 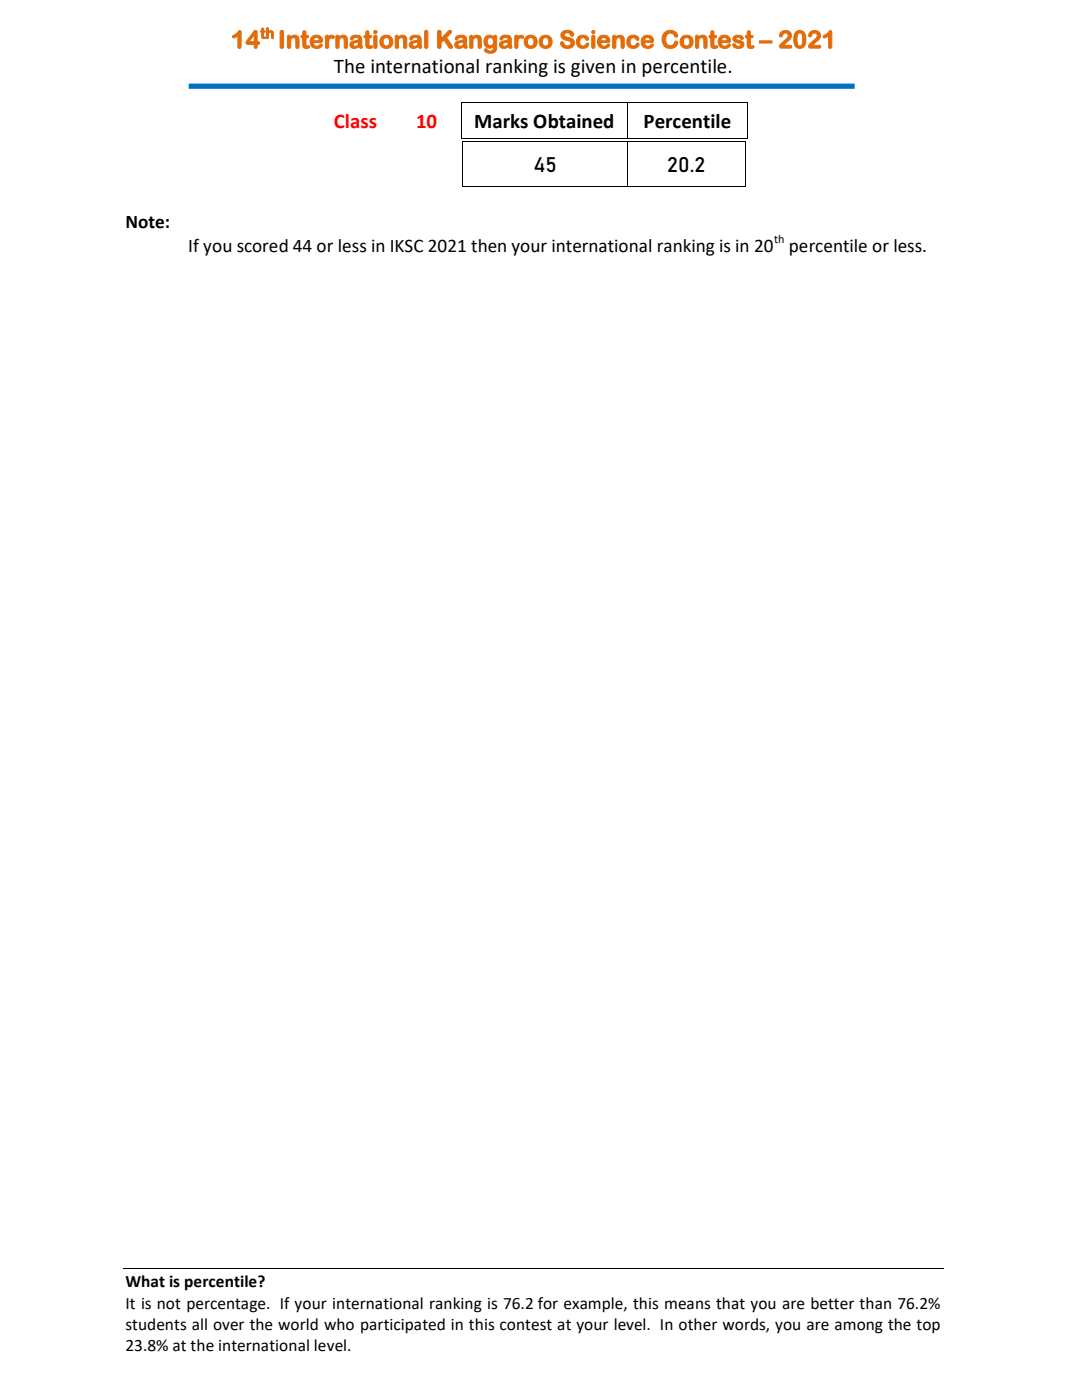 What do you see at coordinates (548, 1303) in the document?
I see `for` at bounding box center [548, 1303].
